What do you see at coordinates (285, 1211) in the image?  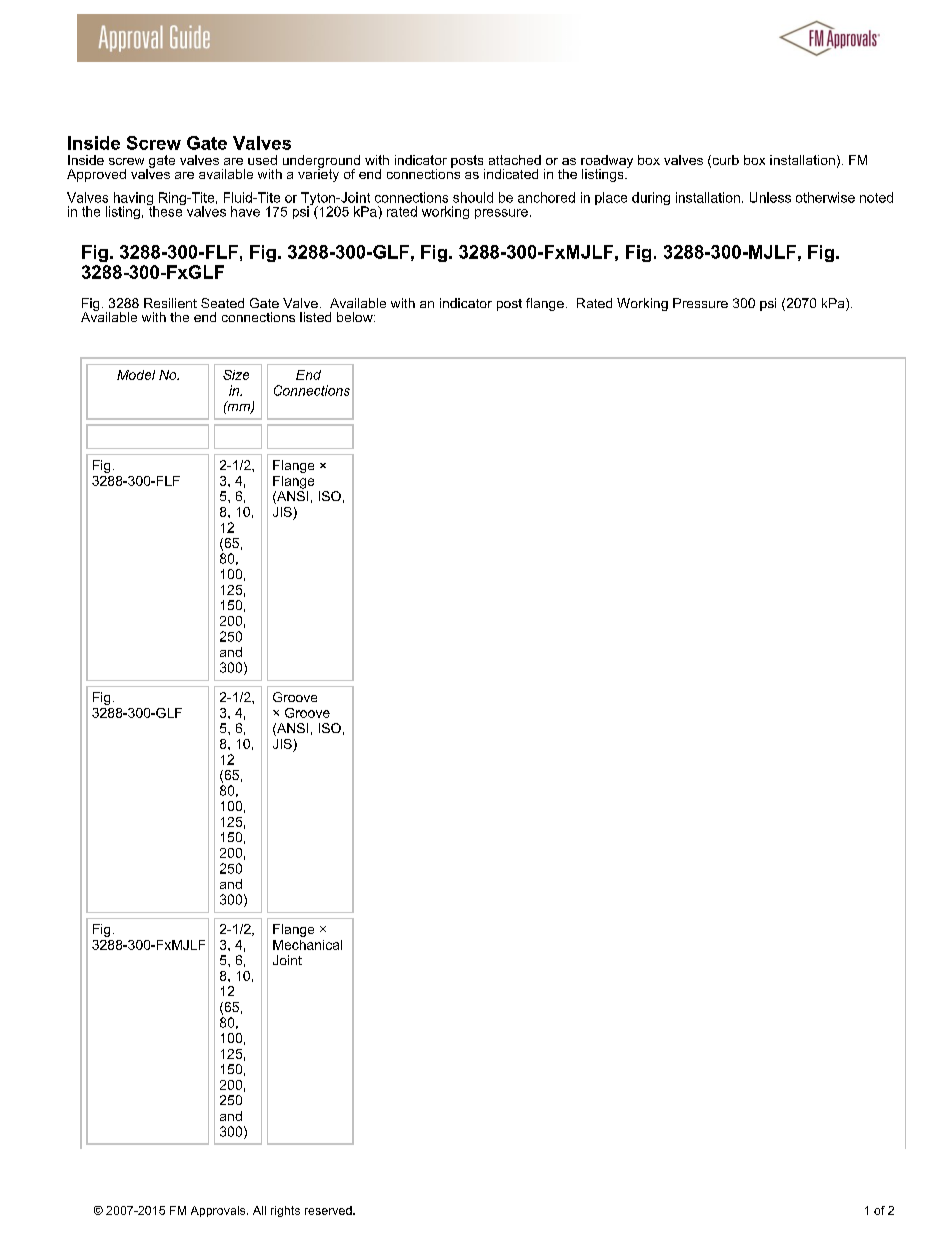 I see `rights` at bounding box center [285, 1211].
